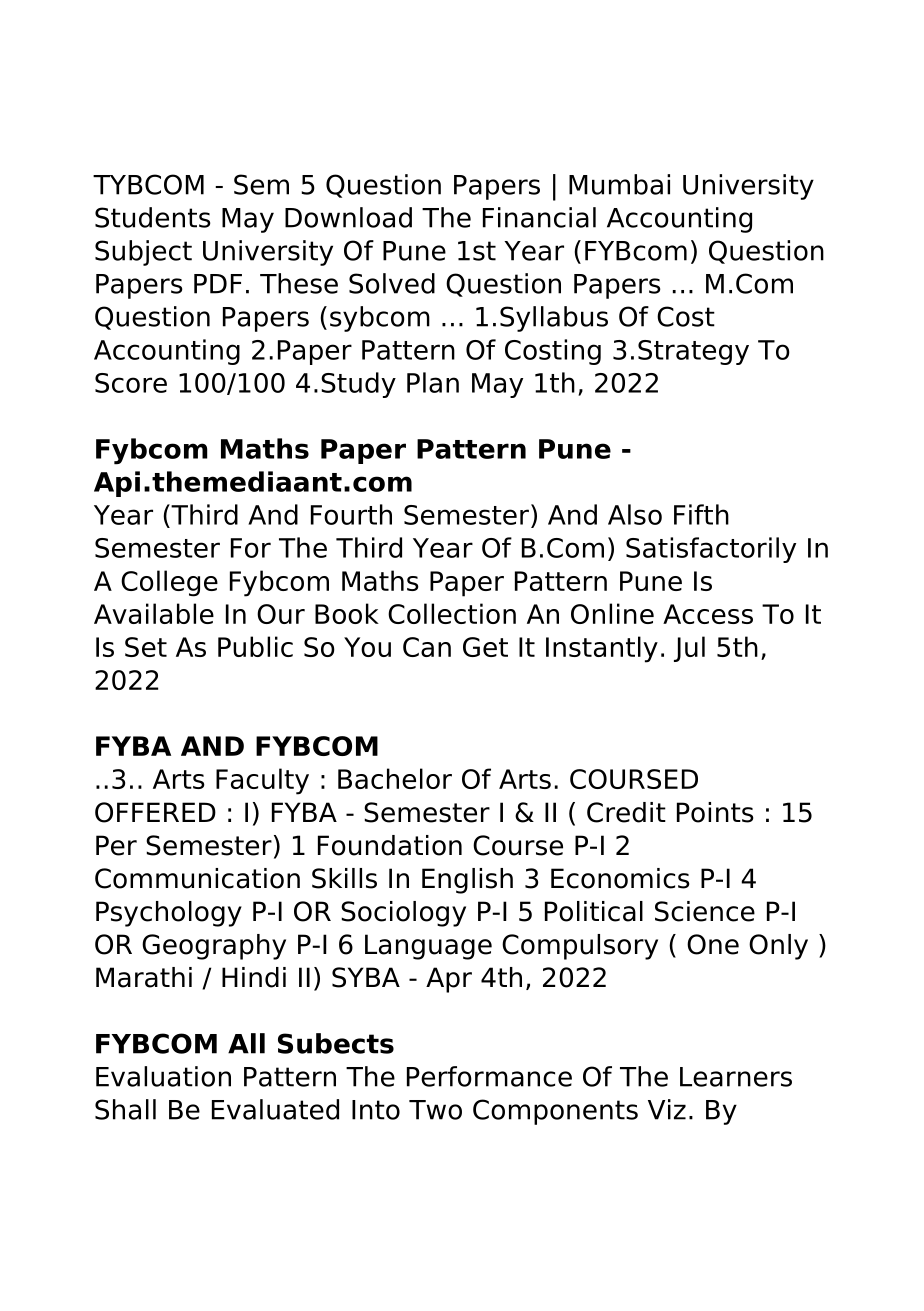  Describe the element at coordinates (701, 514) in the screenshot. I see `Fifth` at that location.
